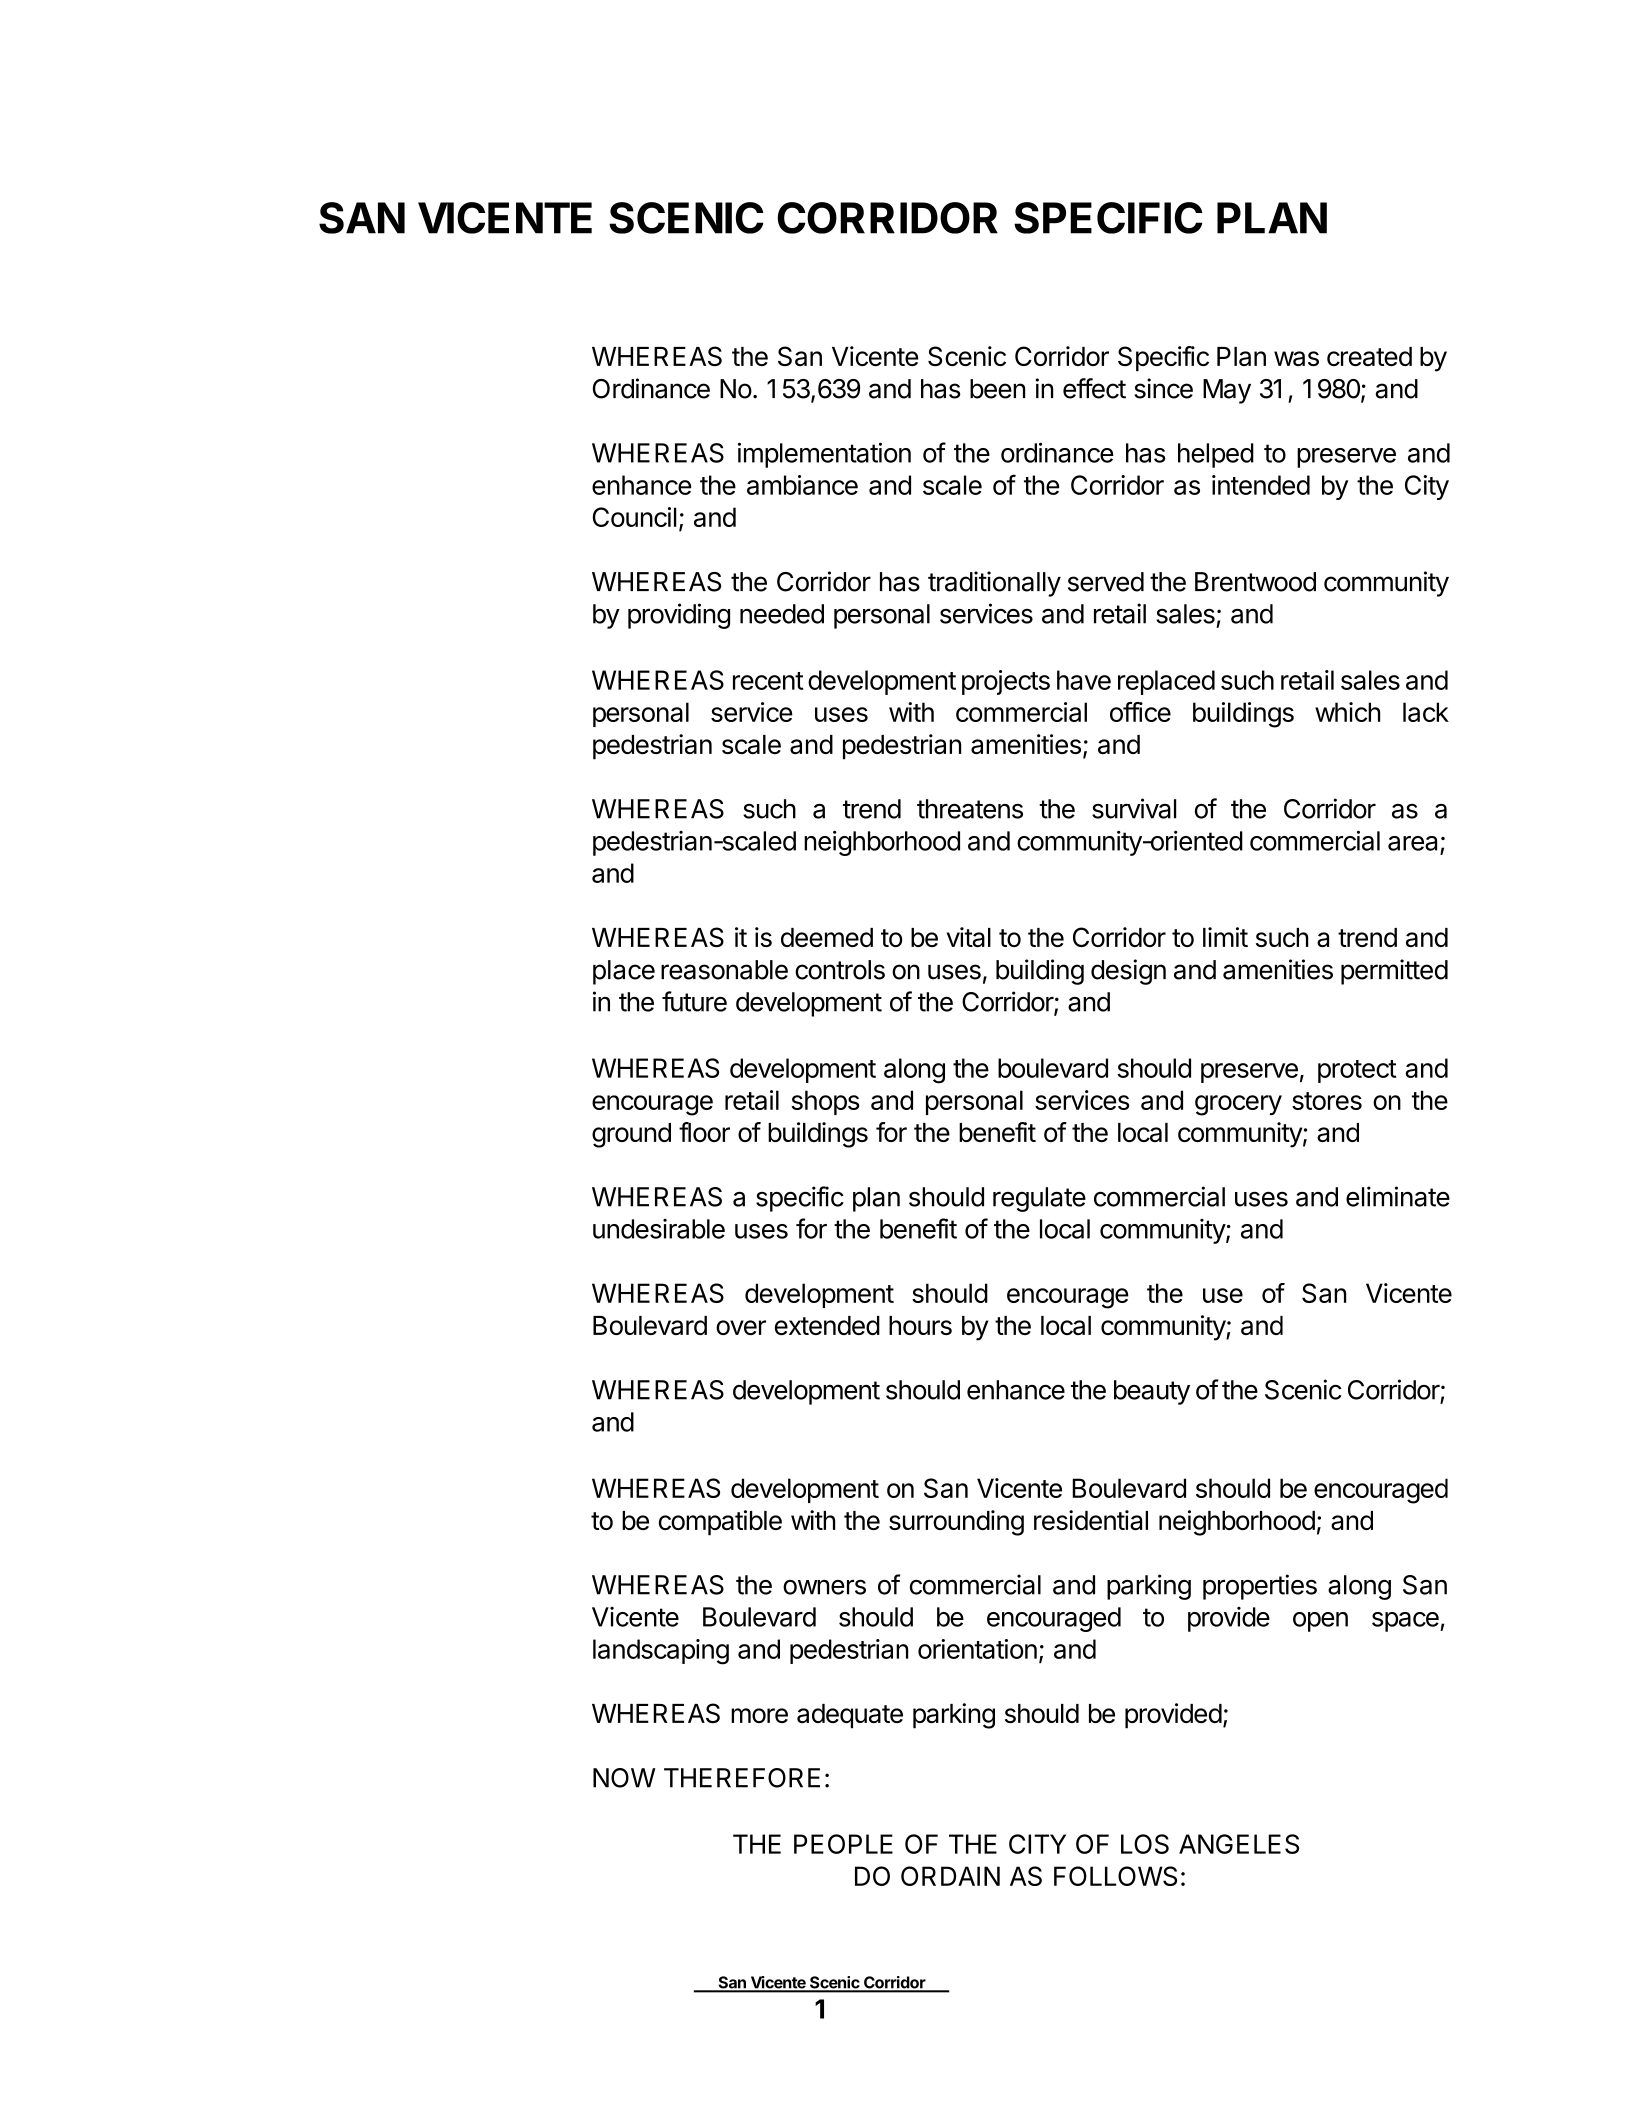 The height and width of the document is (2123, 1641). I want to click on floor, so click(704, 1132).
